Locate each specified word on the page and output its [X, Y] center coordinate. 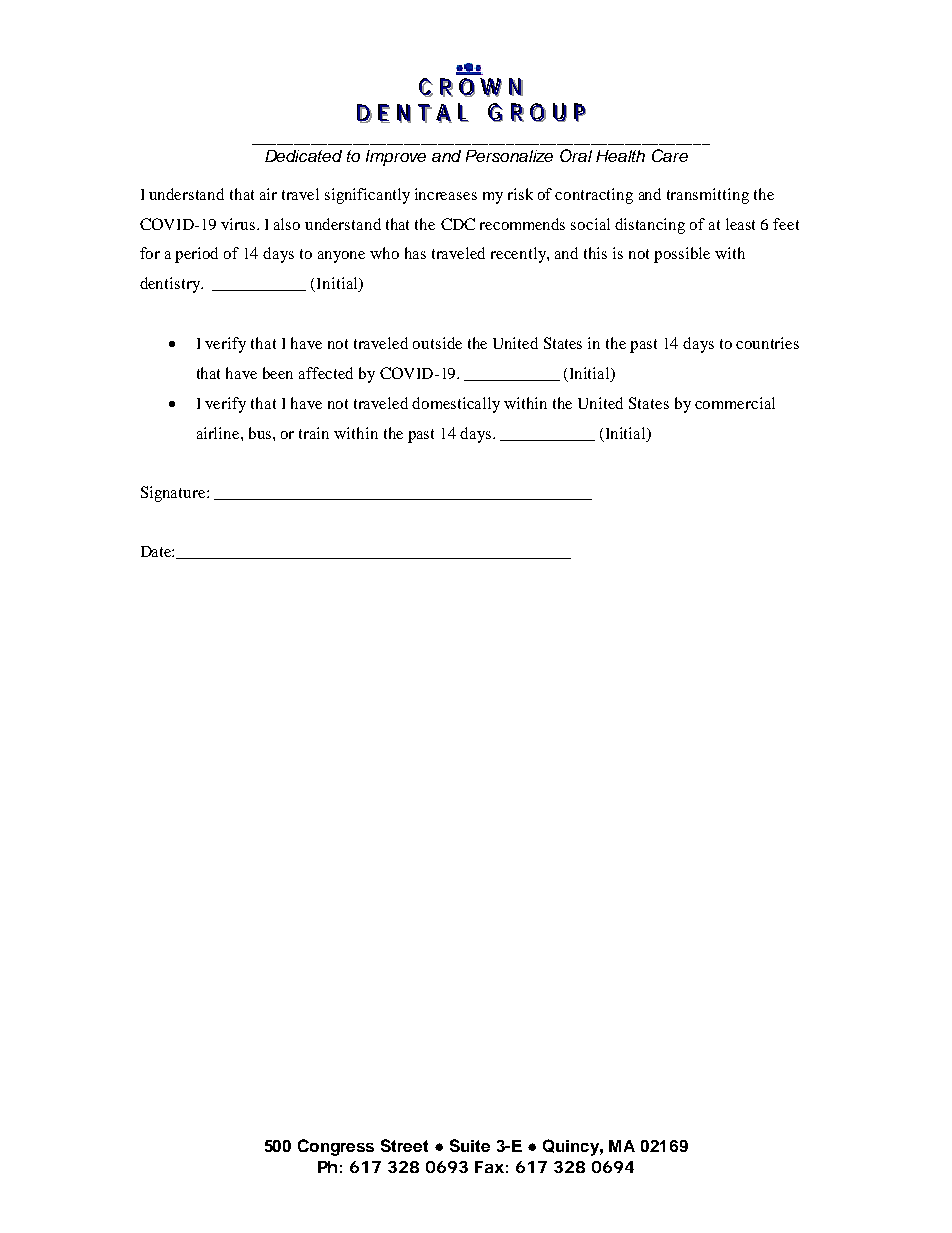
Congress [336, 1147]
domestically [456, 405]
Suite [470, 1145]
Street [404, 1145]
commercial [735, 403]
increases [446, 194]
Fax [489, 1167]
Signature [174, 494]
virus [238, 224]
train [314, 433]
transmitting [708, 196]
